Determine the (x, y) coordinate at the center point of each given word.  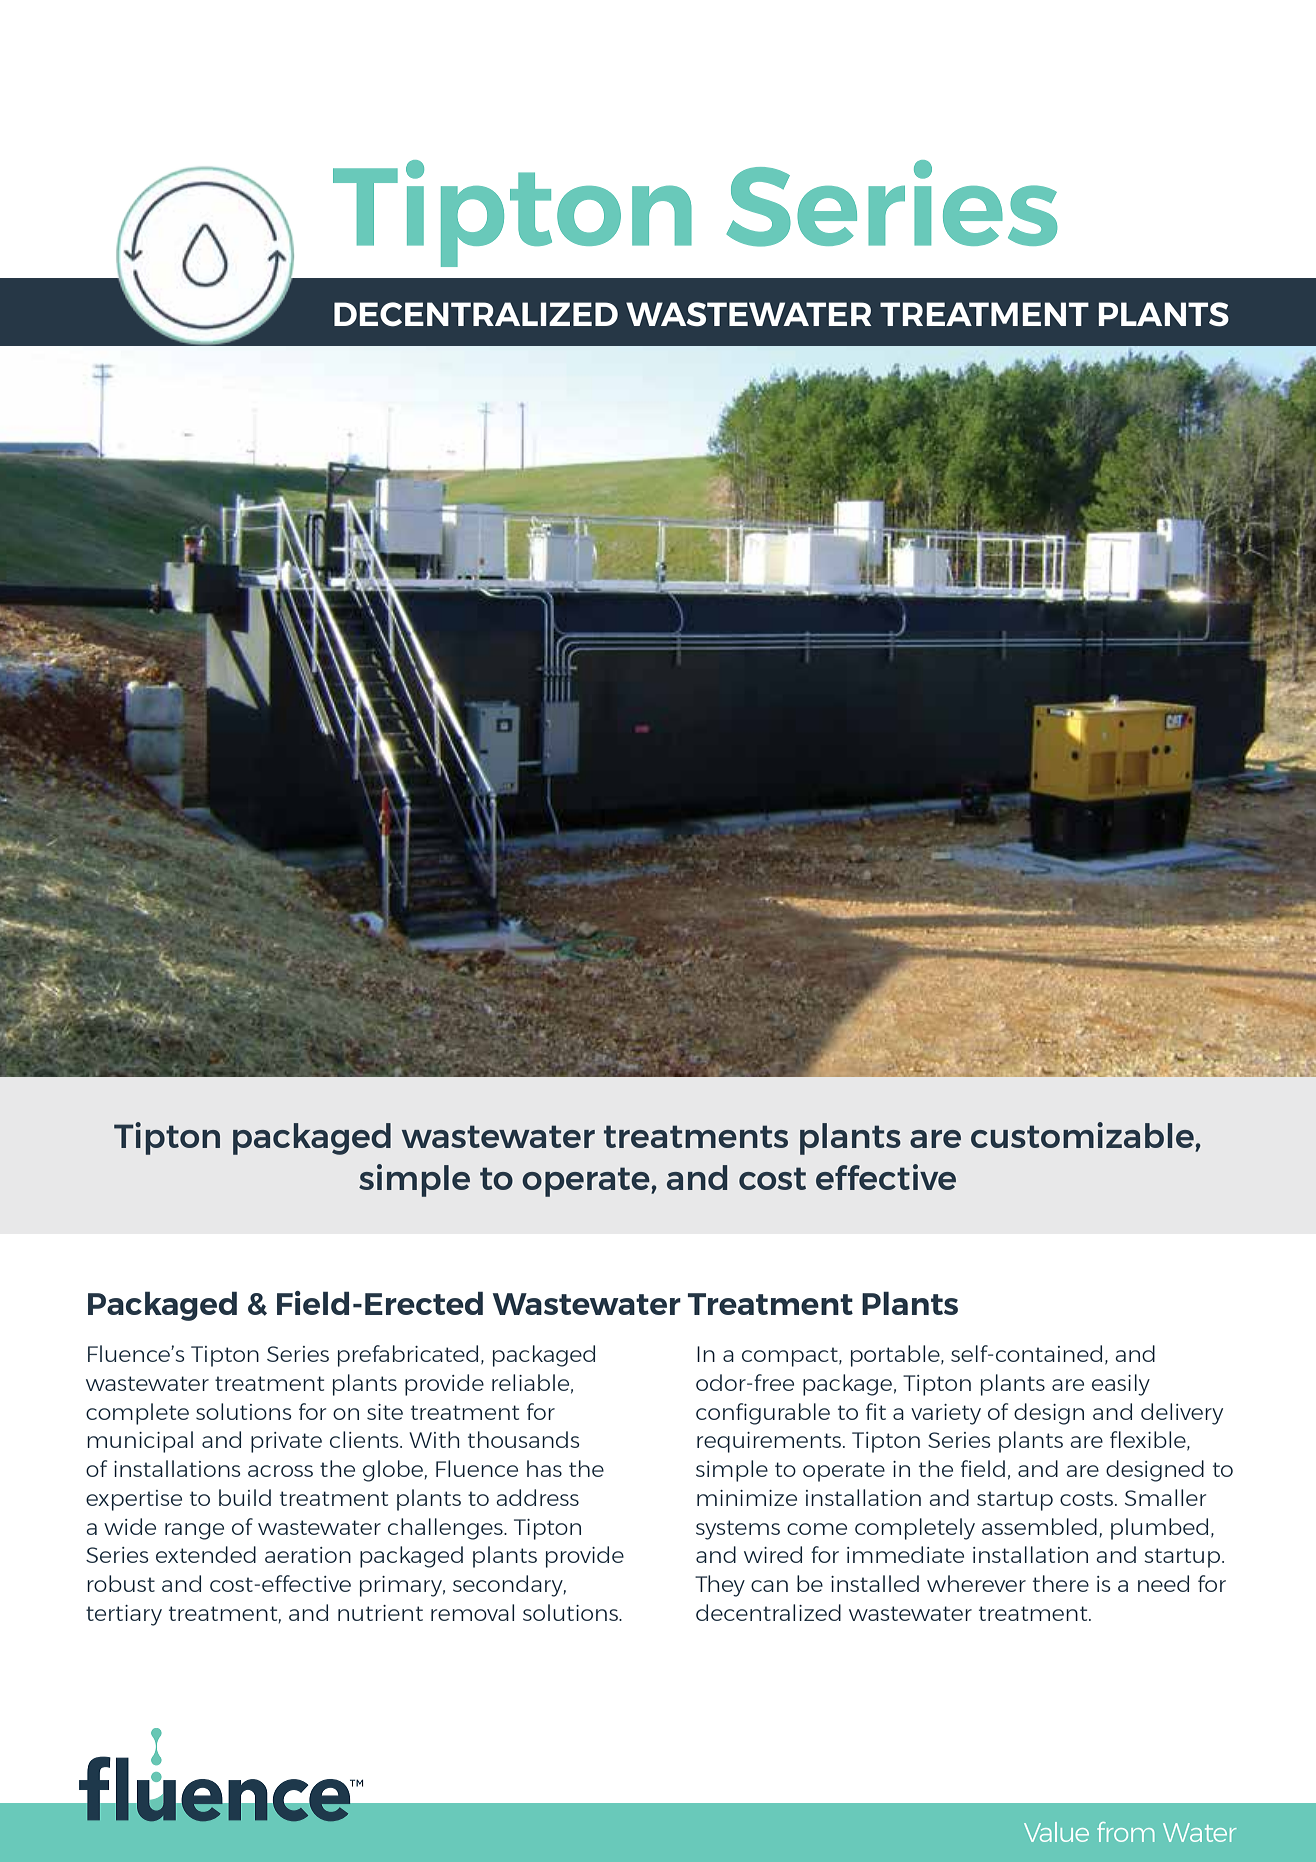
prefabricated (408, 1356)
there (1061, 1583)
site (385, 1412)
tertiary (124, 1615)
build (245, 1497)
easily (1121, 1385)
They (720, 1586)
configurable (763, 1414)
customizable (1083, 1136)
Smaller (1165, 1497)
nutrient (380, 1613)
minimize (747, 1498)
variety (946, 1414)
